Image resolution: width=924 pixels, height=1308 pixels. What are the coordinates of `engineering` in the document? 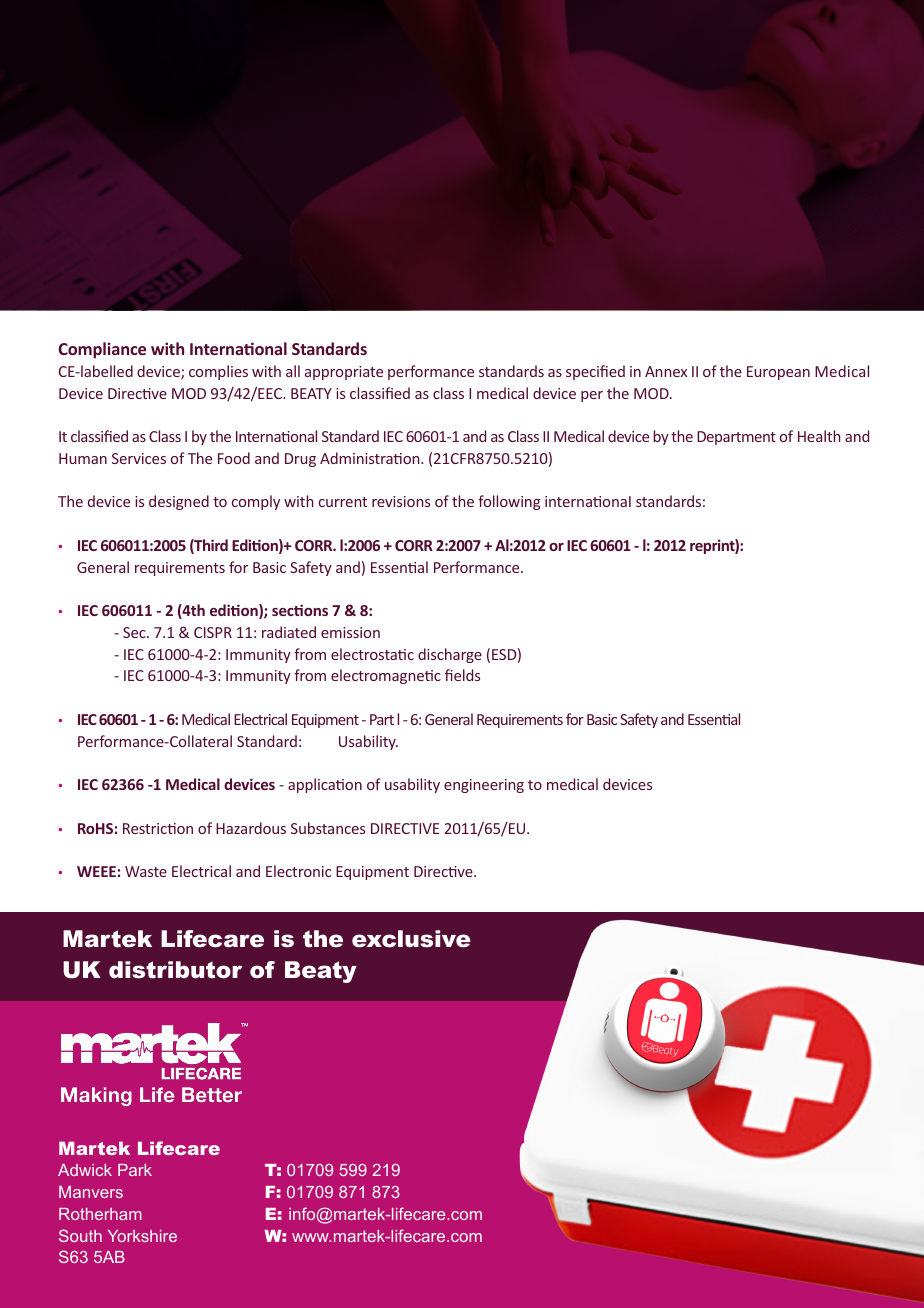 It's located at (484, 786).
